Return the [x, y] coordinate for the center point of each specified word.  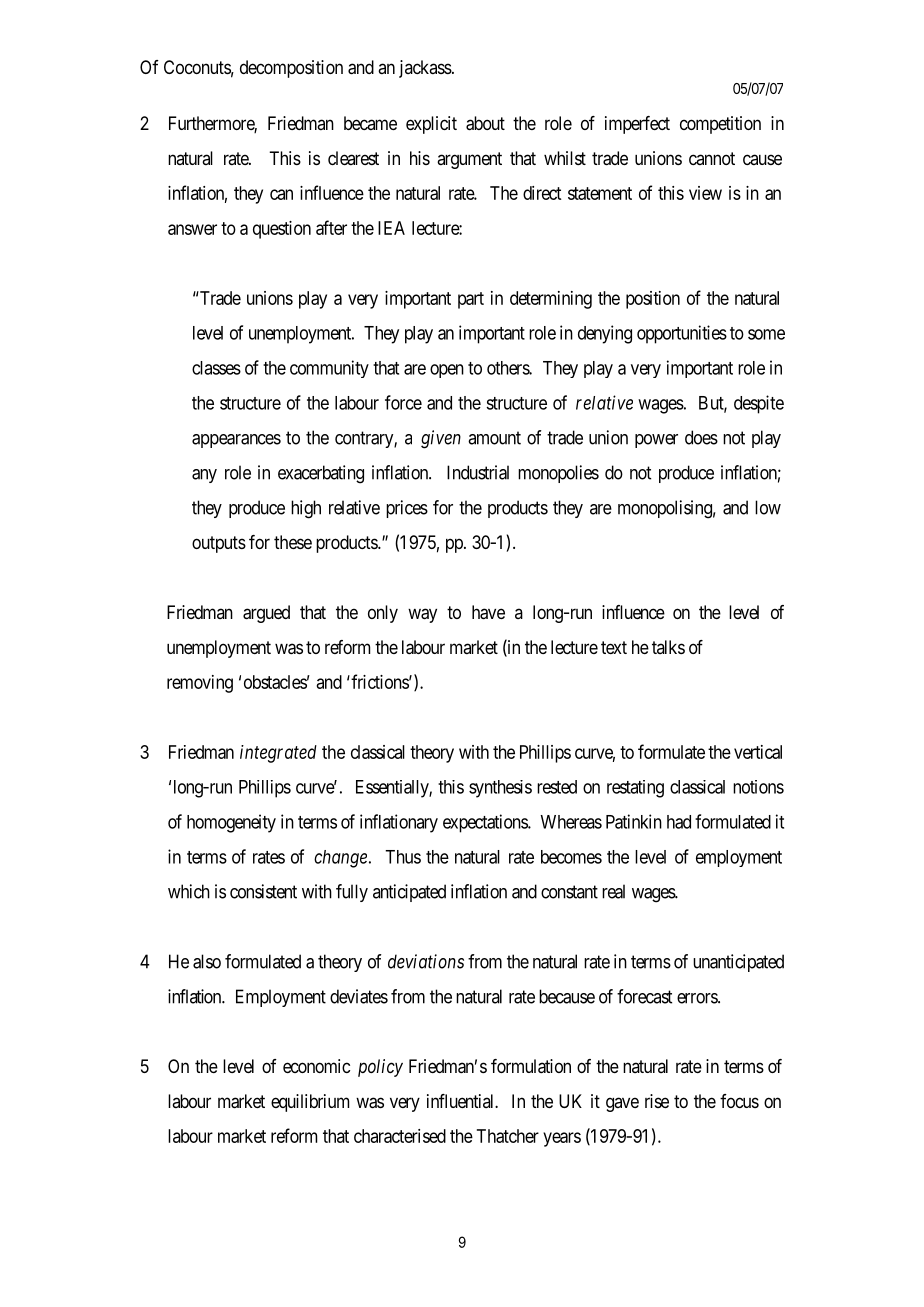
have [488, 612]
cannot [712, 158]
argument [469, 160]
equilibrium [310, 1103]
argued [266, 614]
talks [668, 647]
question [282, 230]
